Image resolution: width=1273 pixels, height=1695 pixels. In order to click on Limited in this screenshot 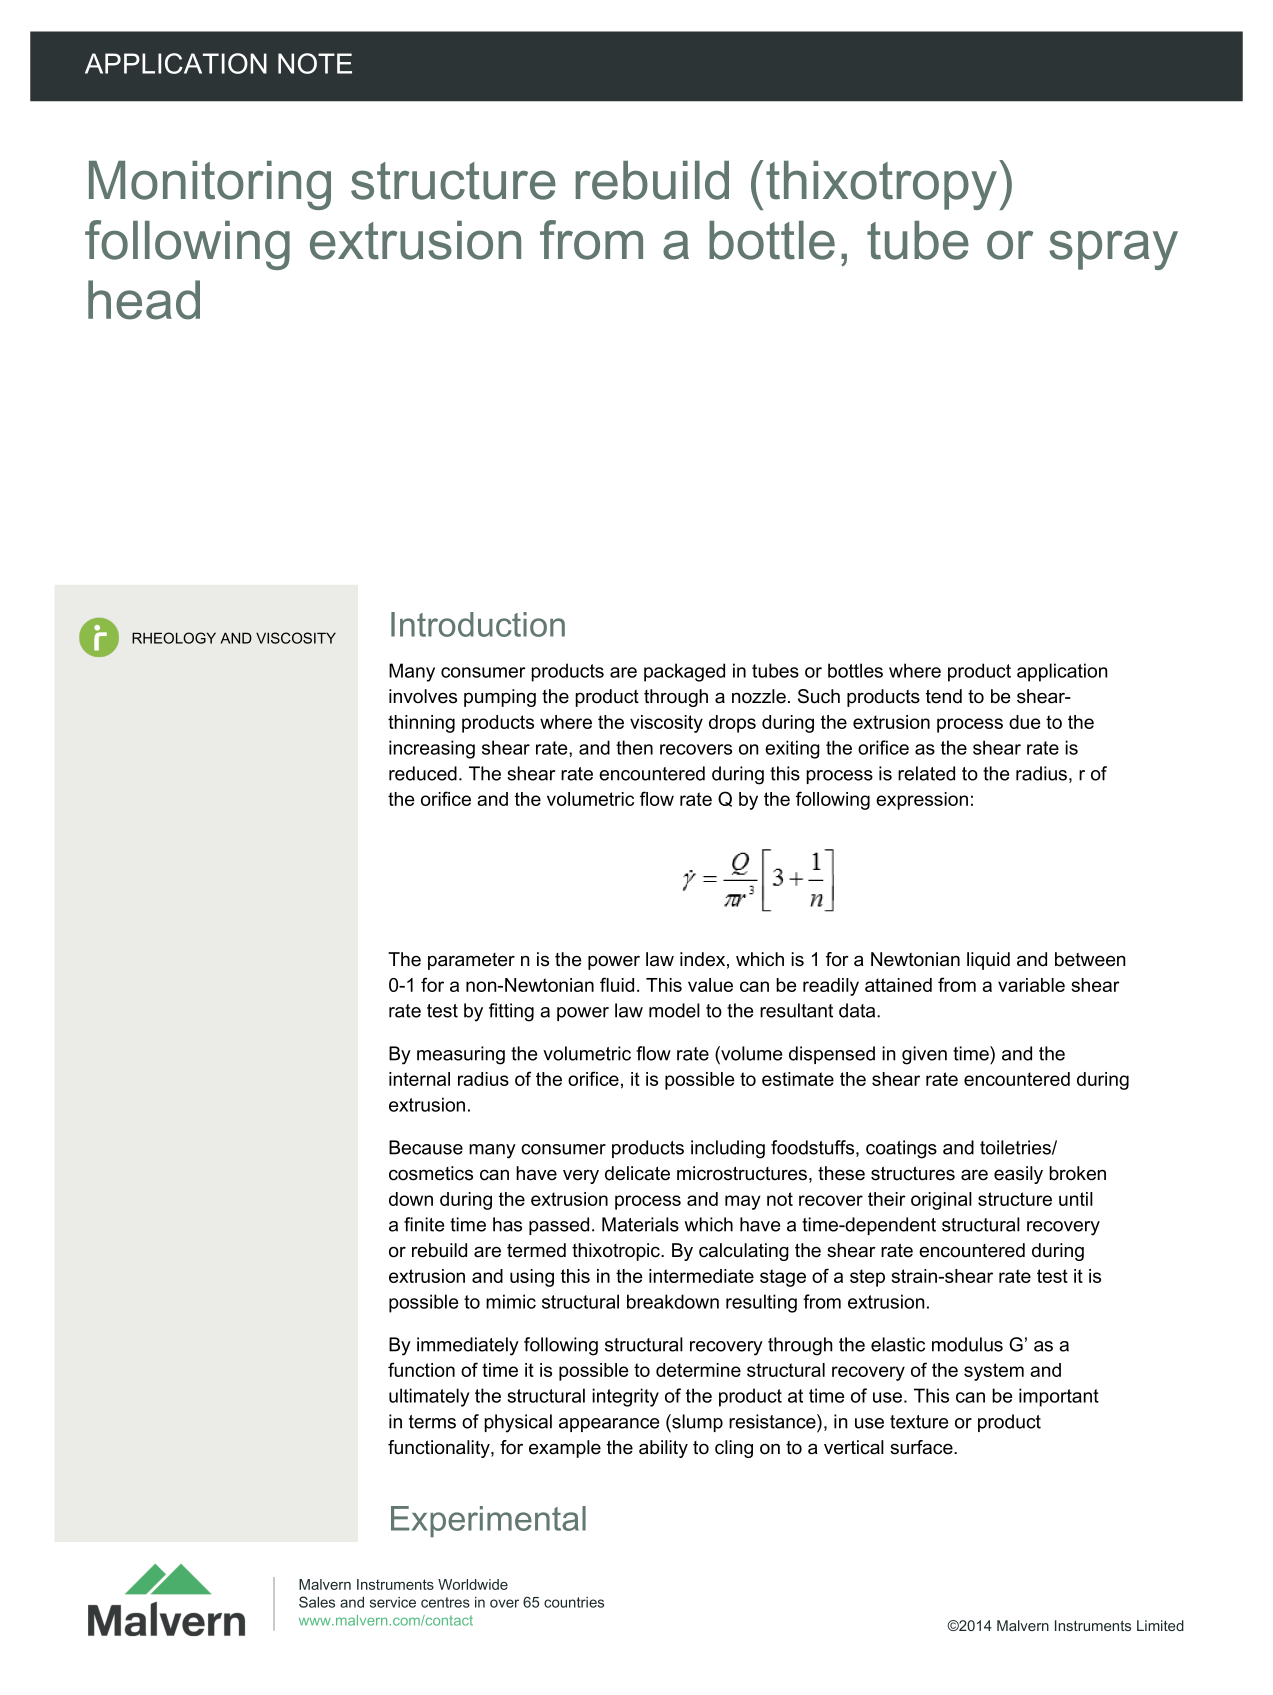, I will do `click(1160, 1625)`.
